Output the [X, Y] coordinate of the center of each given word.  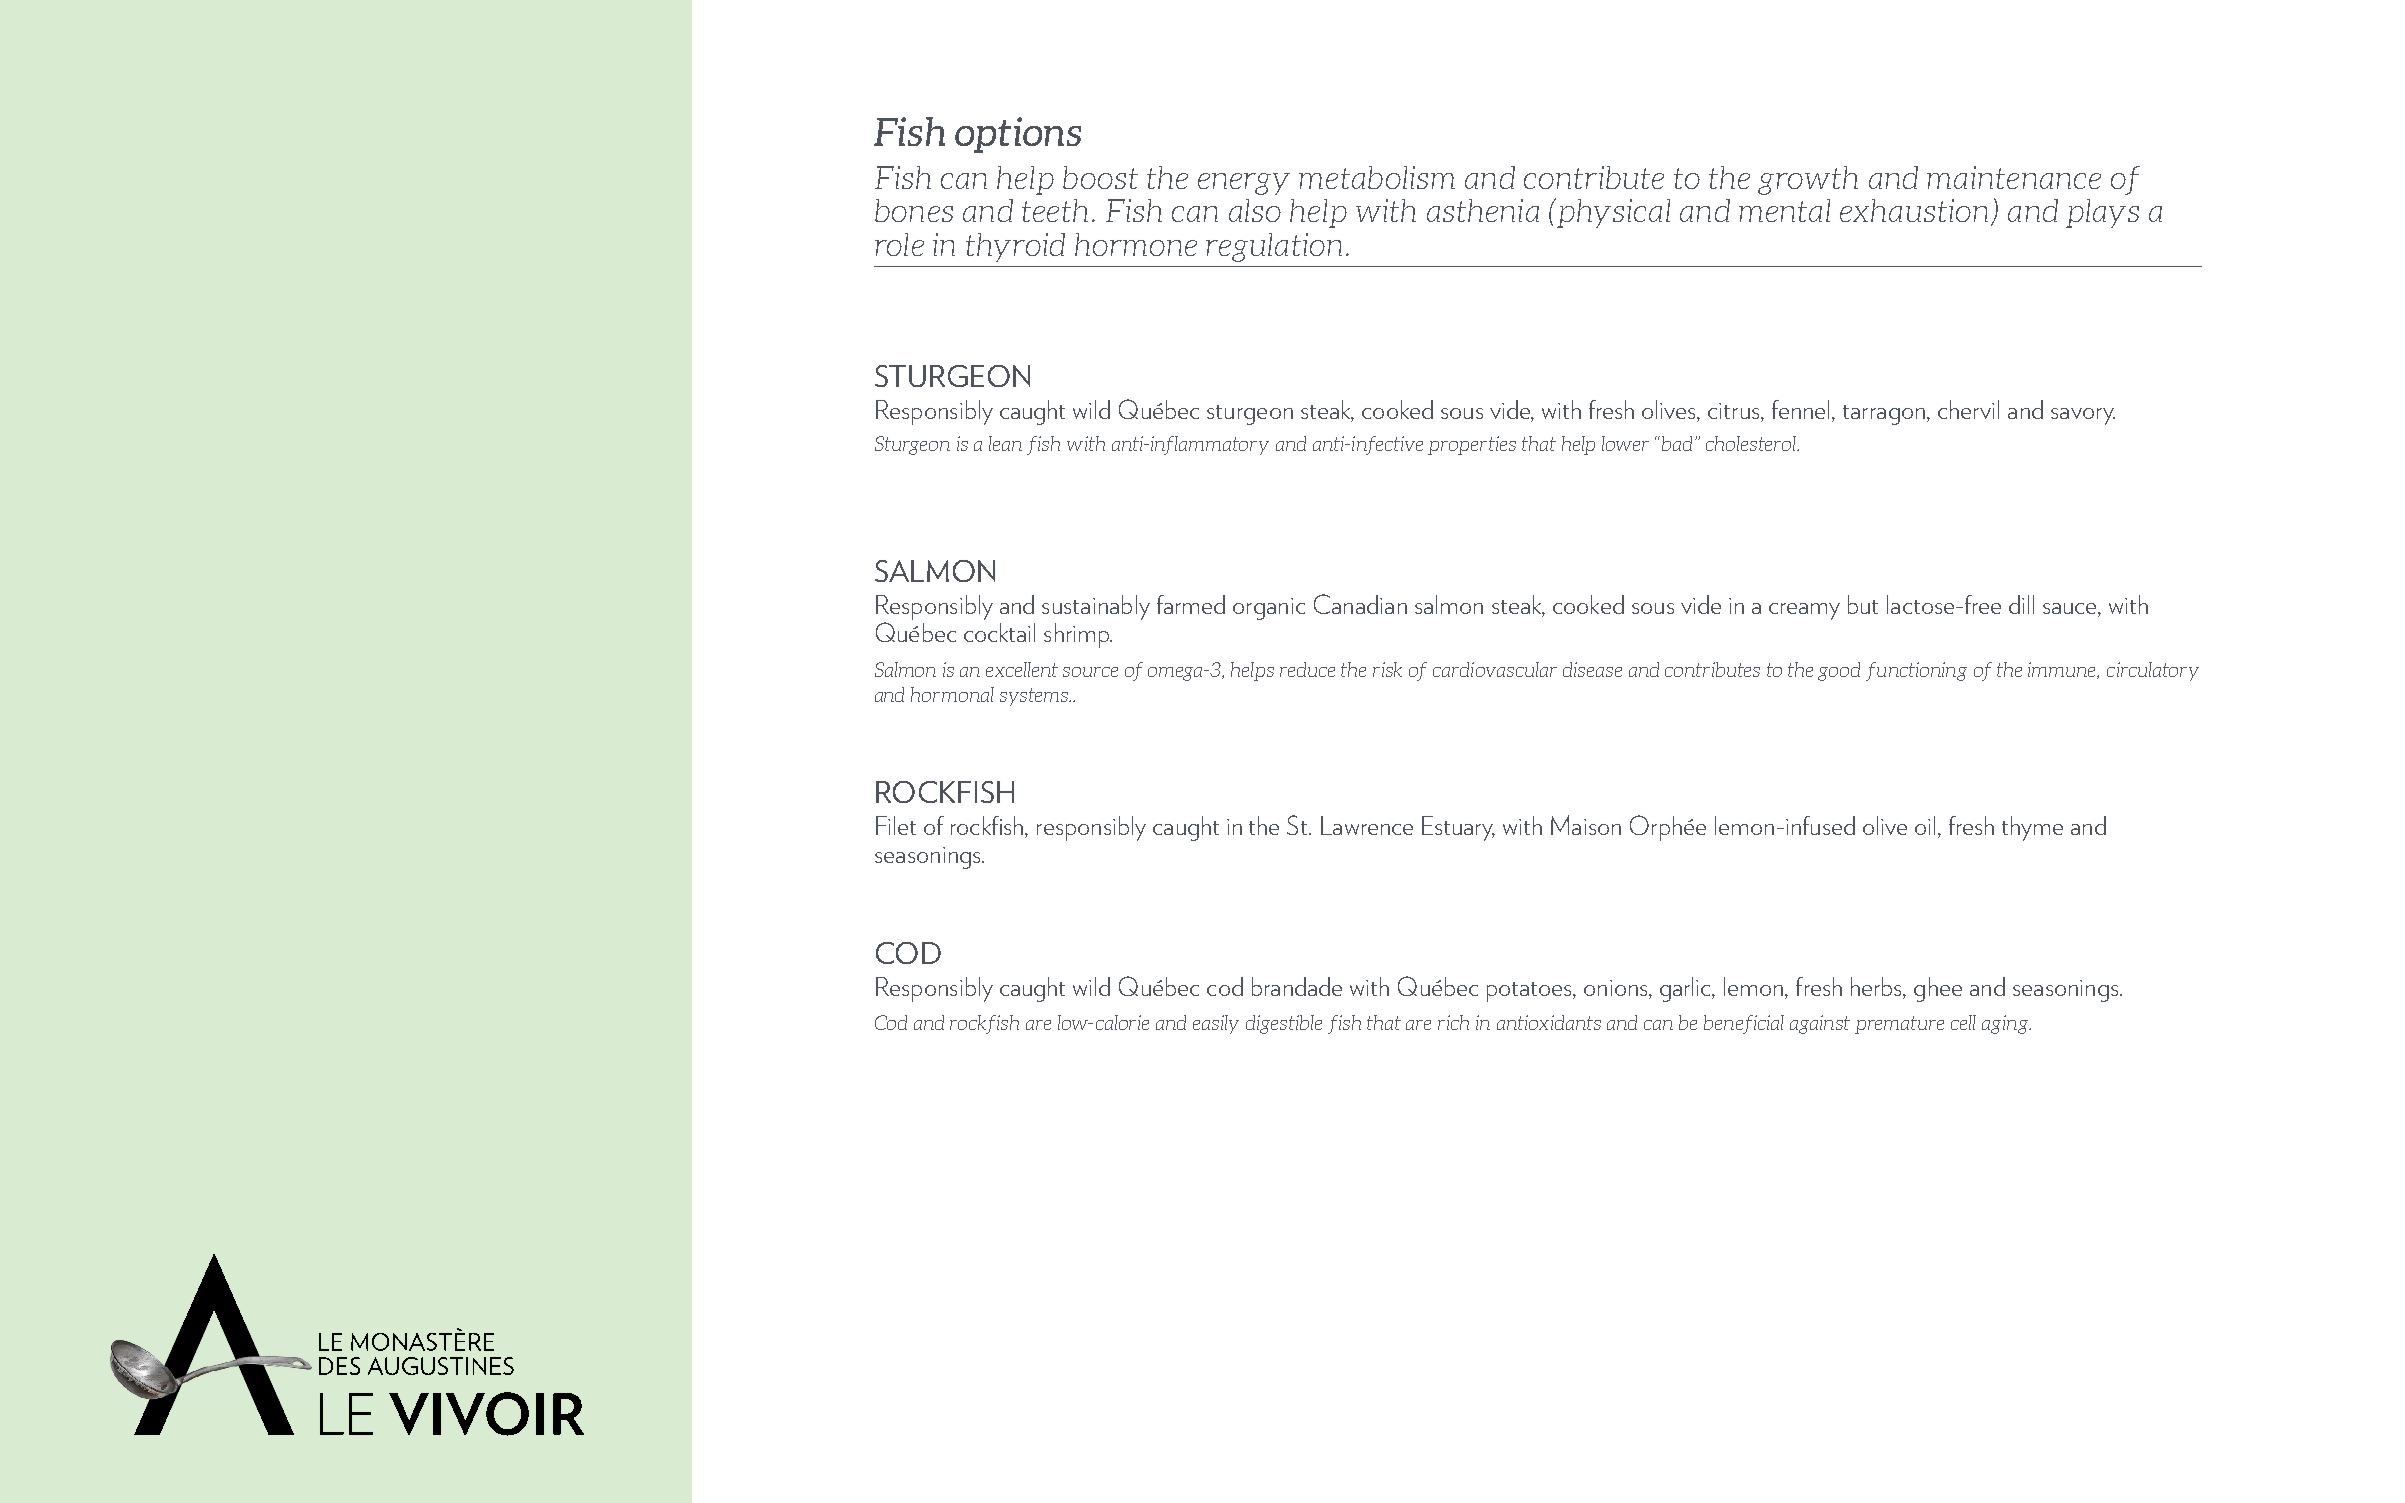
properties [1472, 445]
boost [1100, 177]
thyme [2032, 828]
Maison [1586, 825]
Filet [896, 825]
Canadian [1360, 604]
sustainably [1096, 607]
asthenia [1483, 210]
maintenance [2014, 177]
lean [1005, 443]
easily [1216, 1024]
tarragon [1884, 415]
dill [2021, 604]
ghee [1938, 989]
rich [1453, 1022]
